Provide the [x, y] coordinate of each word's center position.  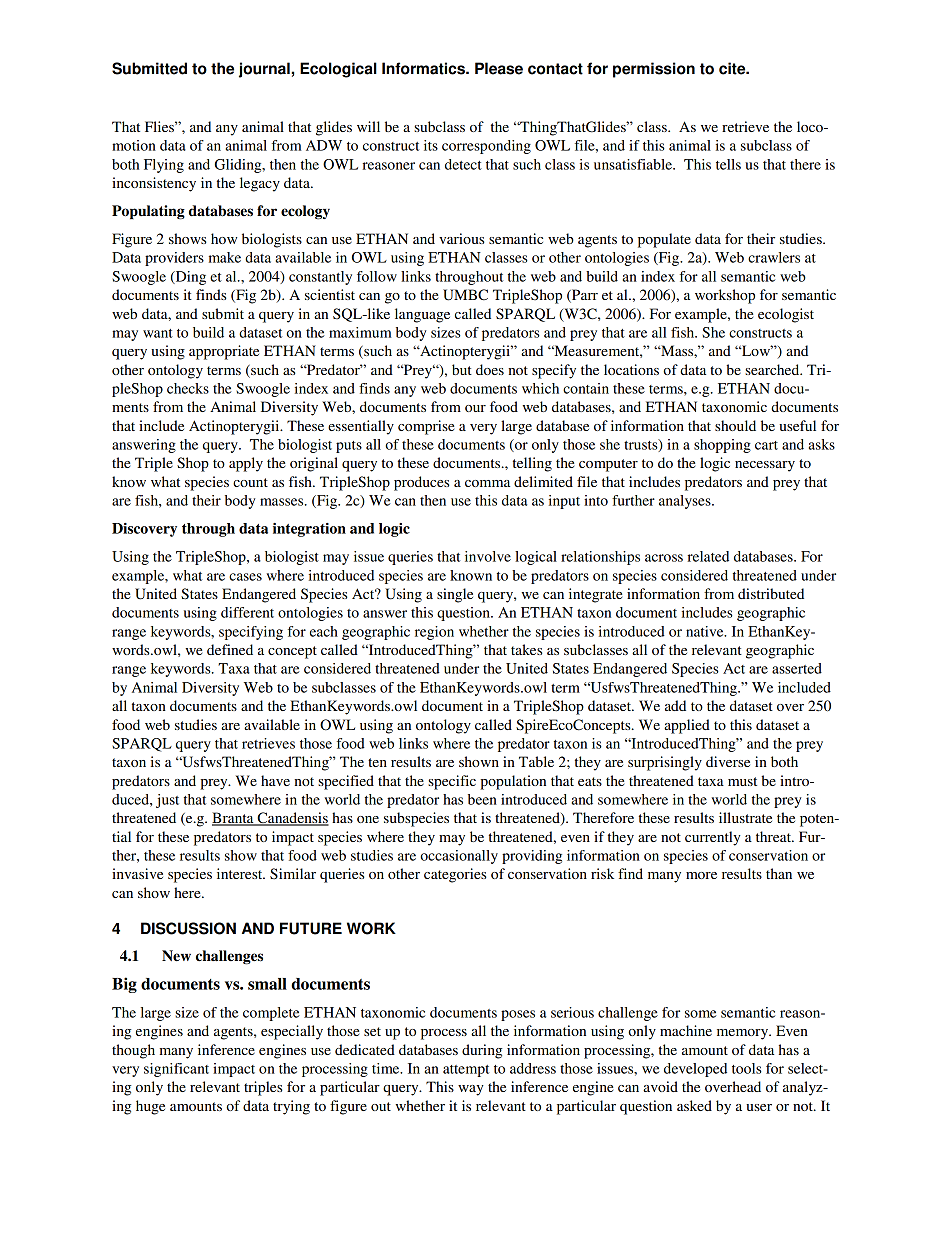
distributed [771, 593]
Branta [234, 819]
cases [245, 577]
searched [773, 369]
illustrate [745, 817]
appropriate [224, 352]
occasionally [459, 857]
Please [499, 68]
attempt [466, 1071]
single [455, 595]
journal [264, 70]
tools [747, 1068]
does [490, 369]
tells [728, 164]
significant [176, 1070]
